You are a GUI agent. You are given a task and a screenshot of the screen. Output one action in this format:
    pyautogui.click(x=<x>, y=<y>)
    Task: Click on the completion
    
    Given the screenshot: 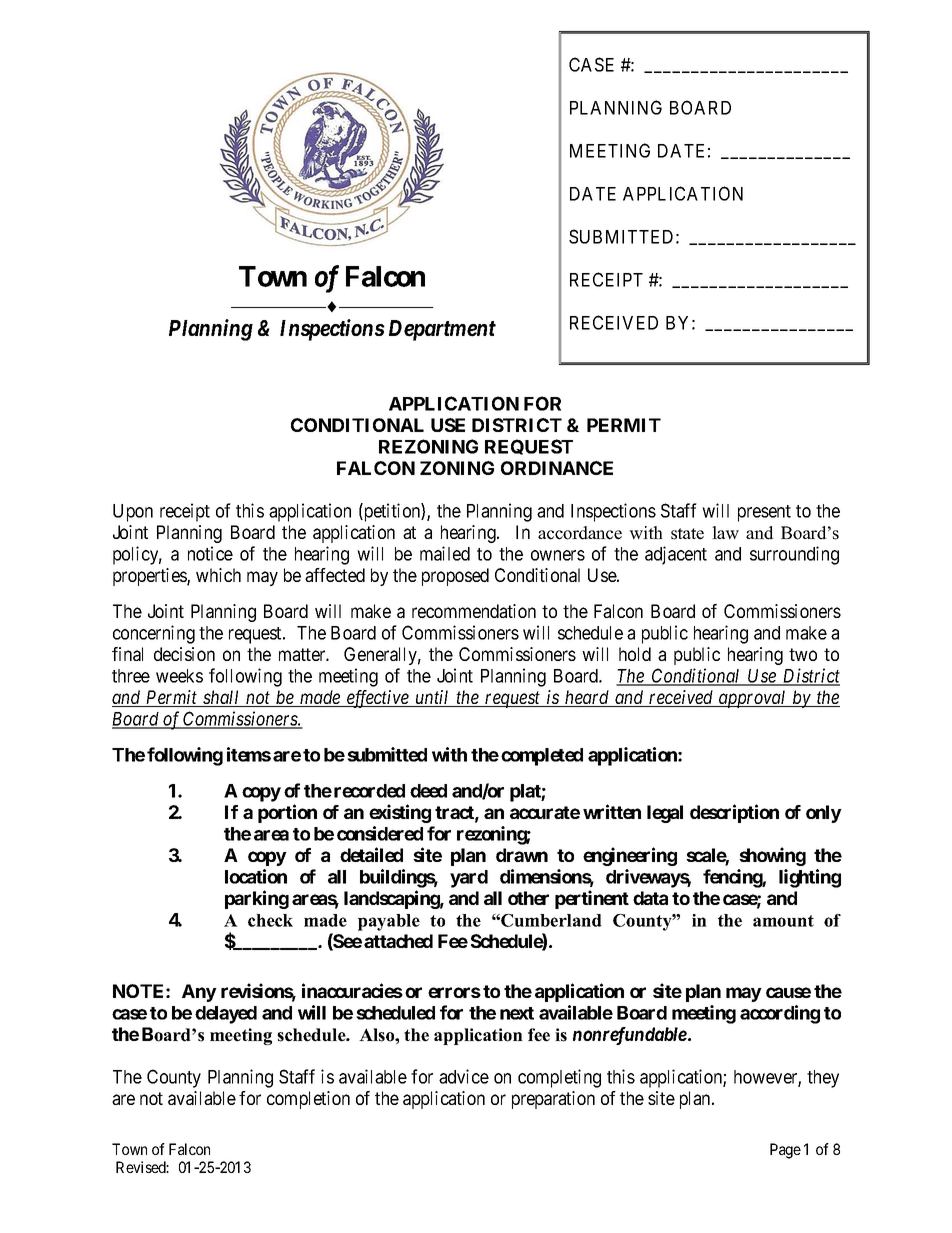 What is the action you would take?
    pyautogui.click(x=308, y=1100)
